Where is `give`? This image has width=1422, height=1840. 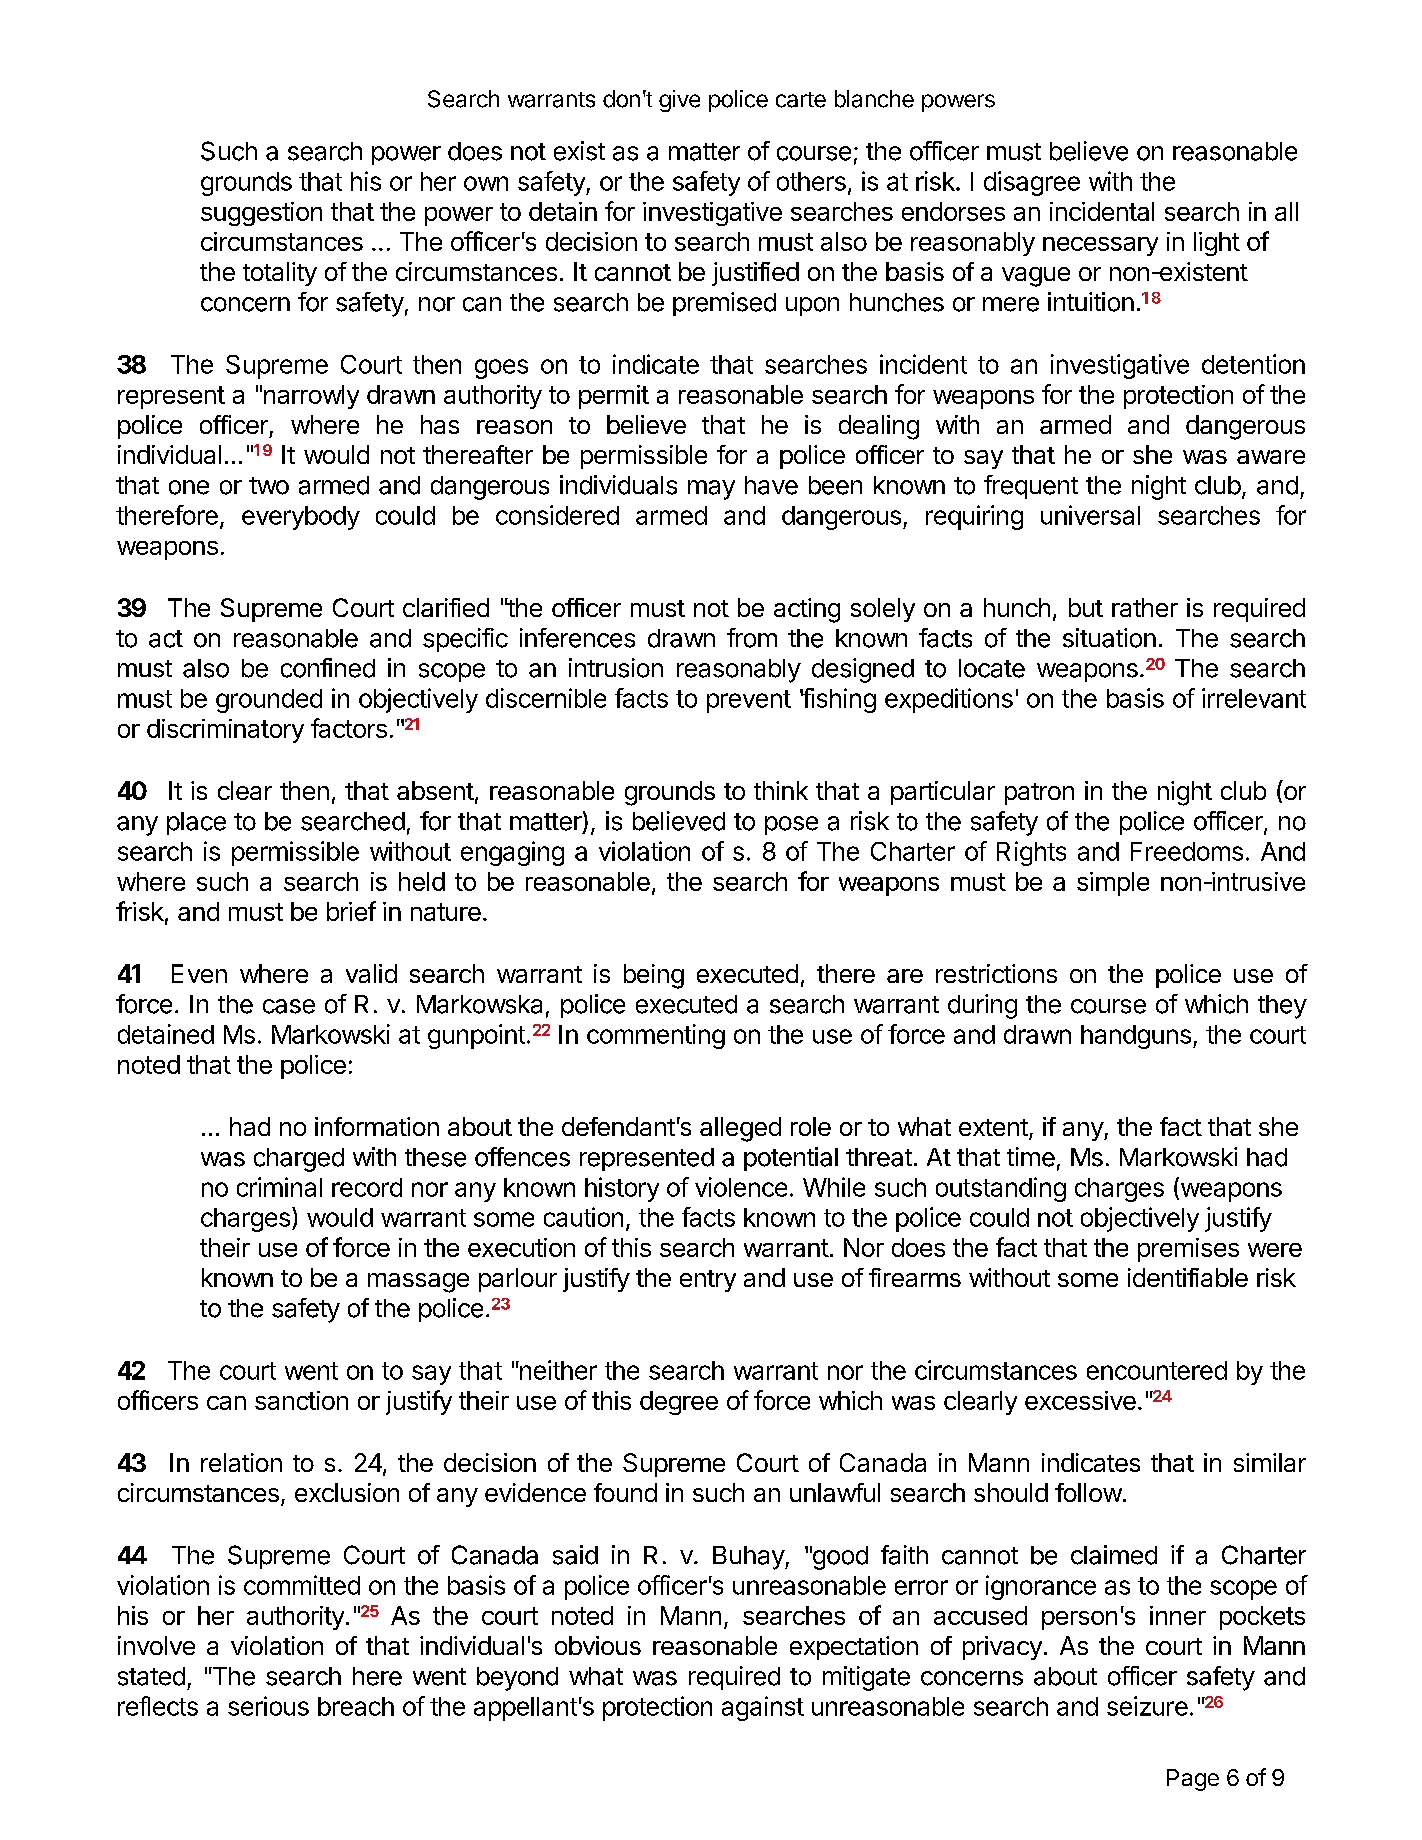
give is located at coordinates (679, 101).
